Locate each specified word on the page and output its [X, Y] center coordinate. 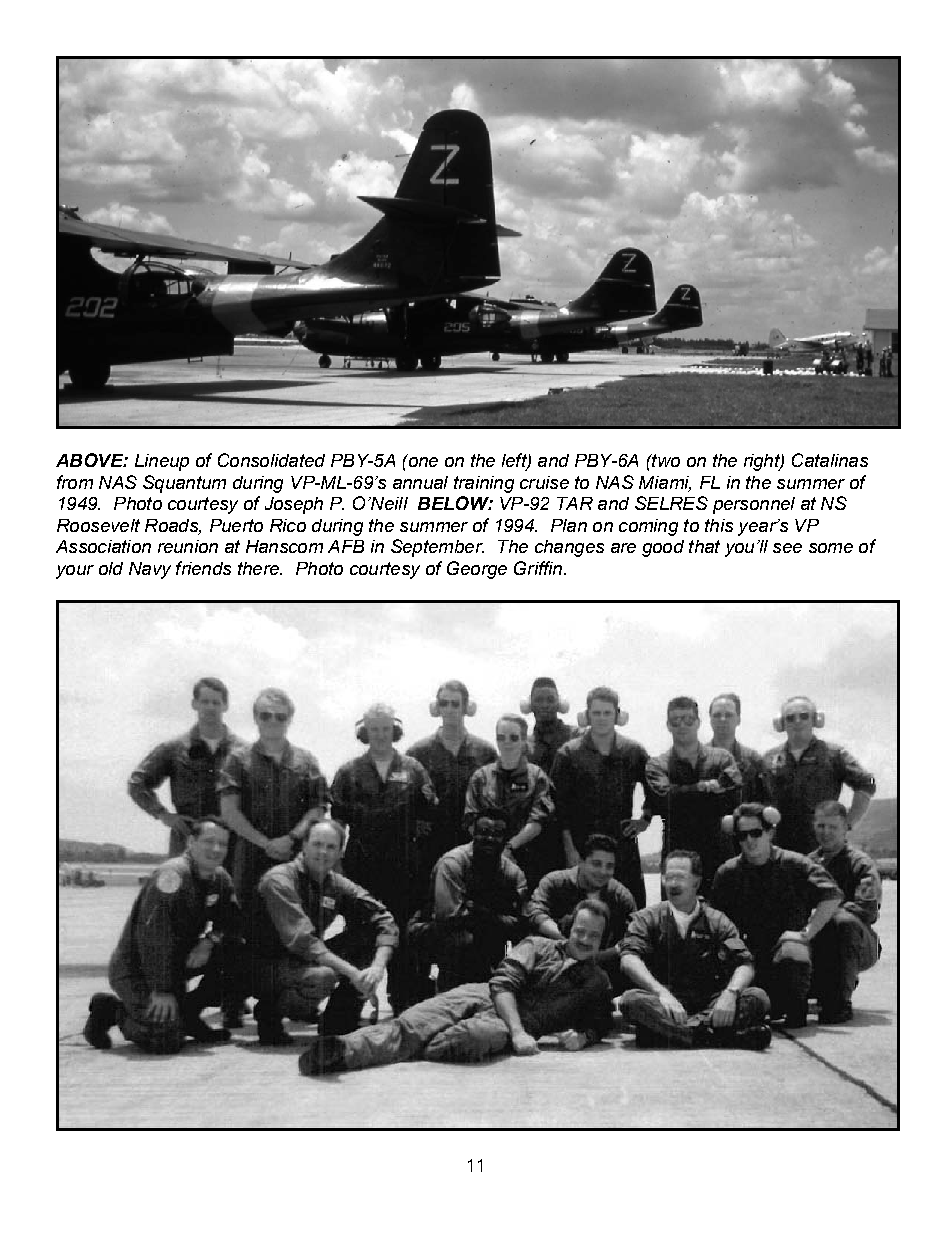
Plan [569, 525]
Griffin [539, 568]
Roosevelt [98, 525]
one [422, 461]
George [477, 570]
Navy [150, 570]
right [763, 462]
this [719, 525]
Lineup [162, 462]
